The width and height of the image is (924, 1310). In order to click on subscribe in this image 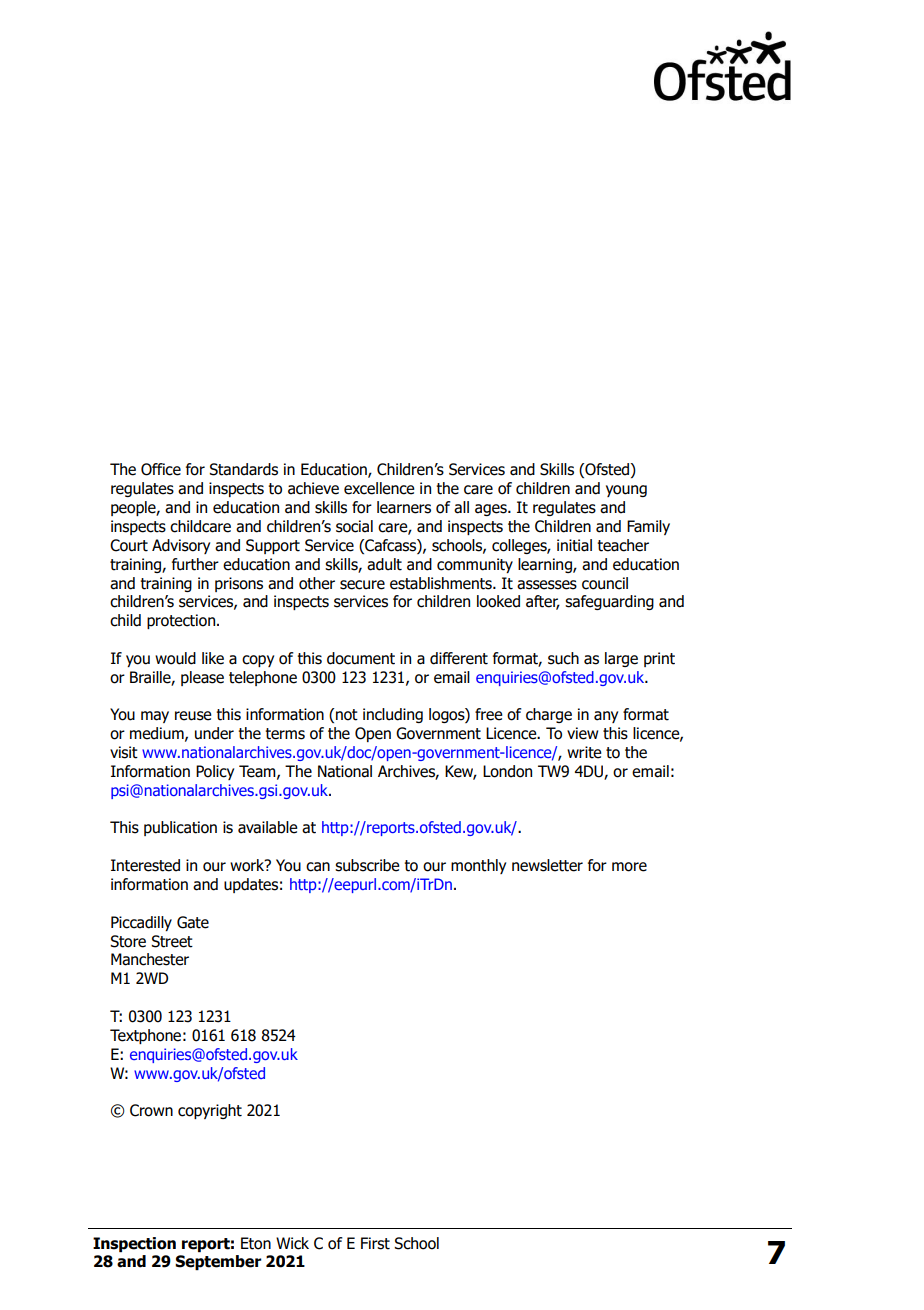, I will do `click(367, 865)`.
